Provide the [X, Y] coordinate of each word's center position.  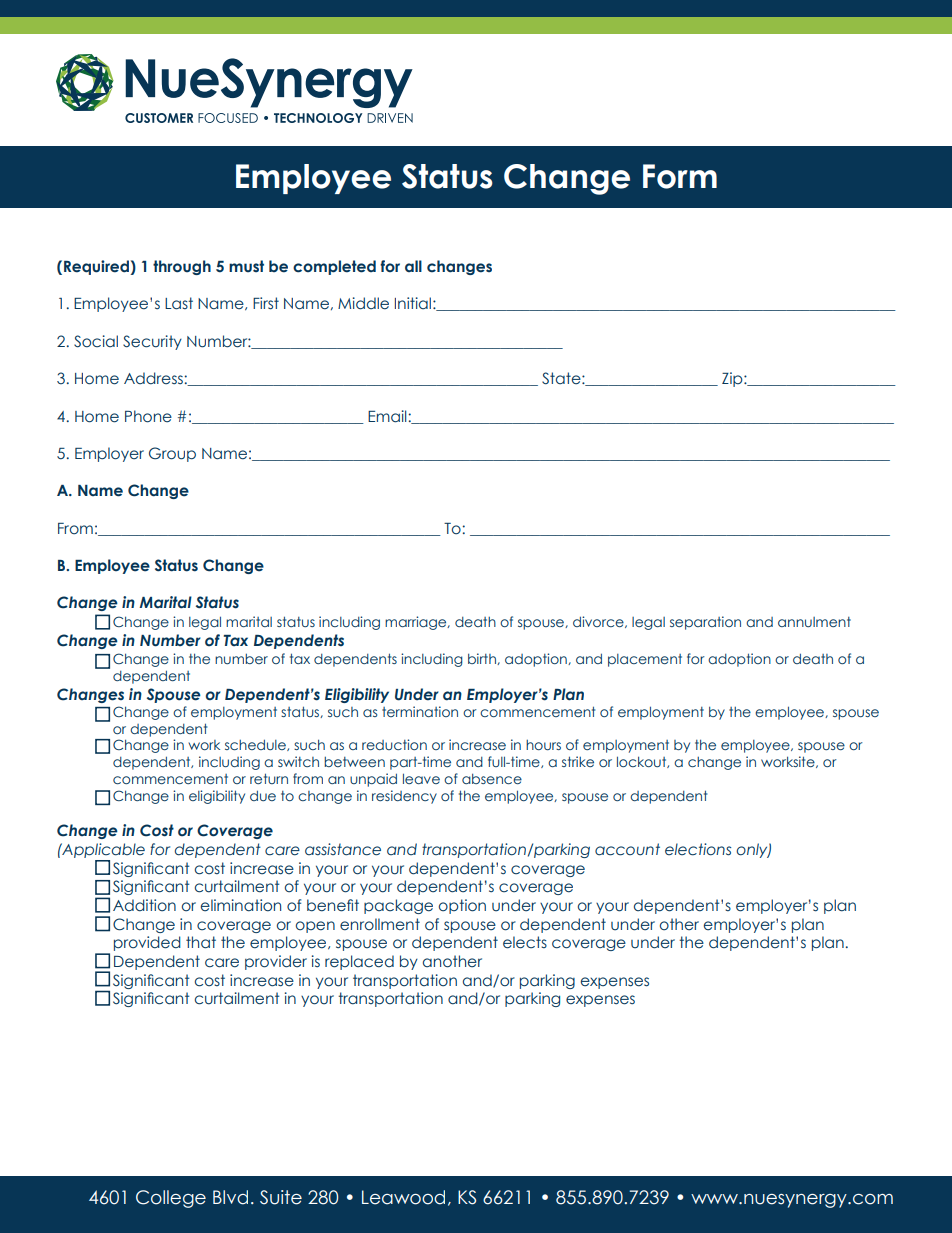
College [171, 1199]
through [182, 267]
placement [645, 660]
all [413, 266]
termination [420, 711]
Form [680, 176]
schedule [256, 745]
